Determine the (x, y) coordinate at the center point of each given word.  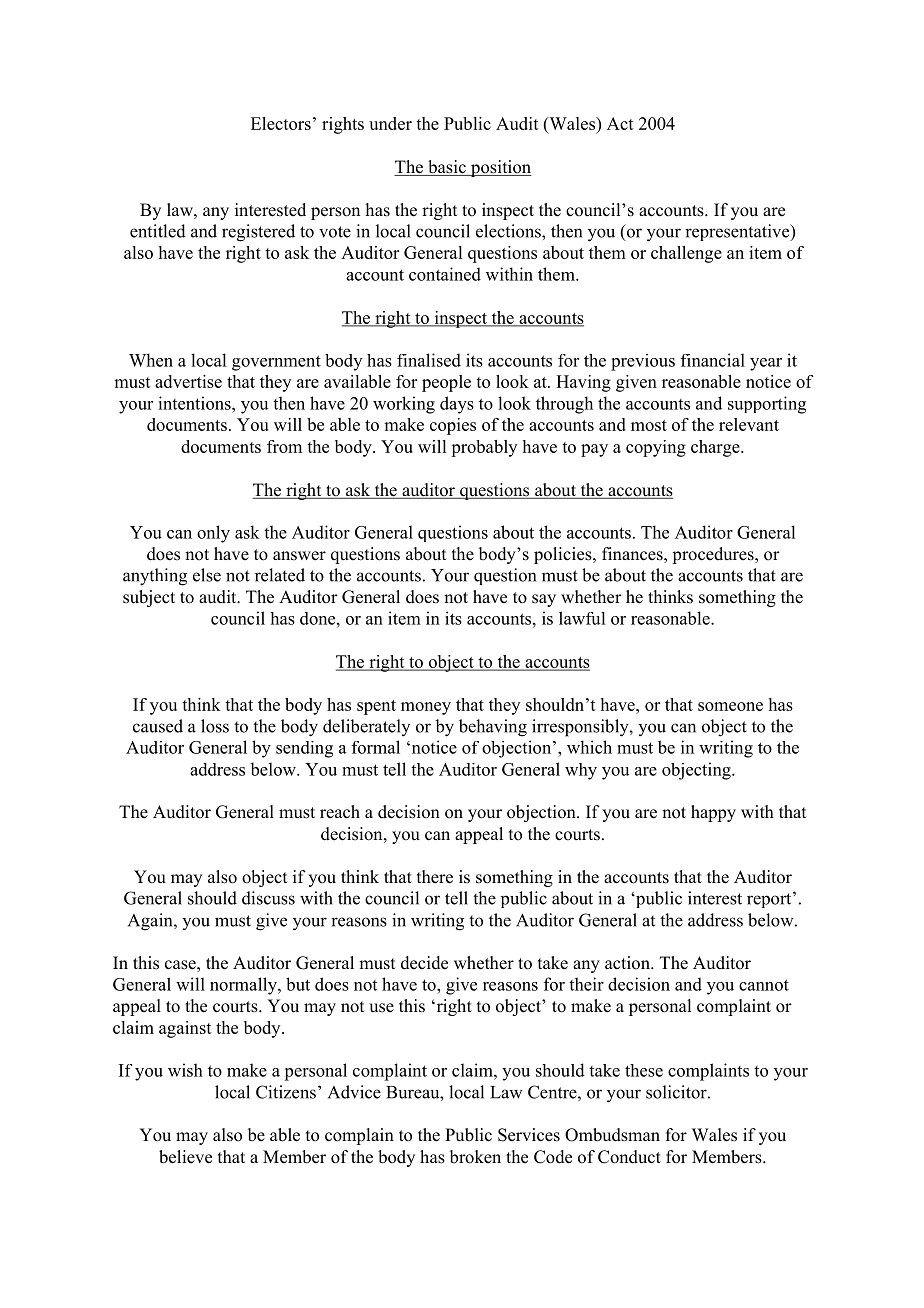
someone (730, 706)
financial (713, 360)
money (426, 708)
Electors (281, 123)
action (628, 963)
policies (564, 555)
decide (424, 963)
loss (215, 726)
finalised (429, 360)
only (213, 534)
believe (185, 1157)
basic (447, 168)
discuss (268, 898)
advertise (188, 381)
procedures (714, 555)
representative (738, 232)
